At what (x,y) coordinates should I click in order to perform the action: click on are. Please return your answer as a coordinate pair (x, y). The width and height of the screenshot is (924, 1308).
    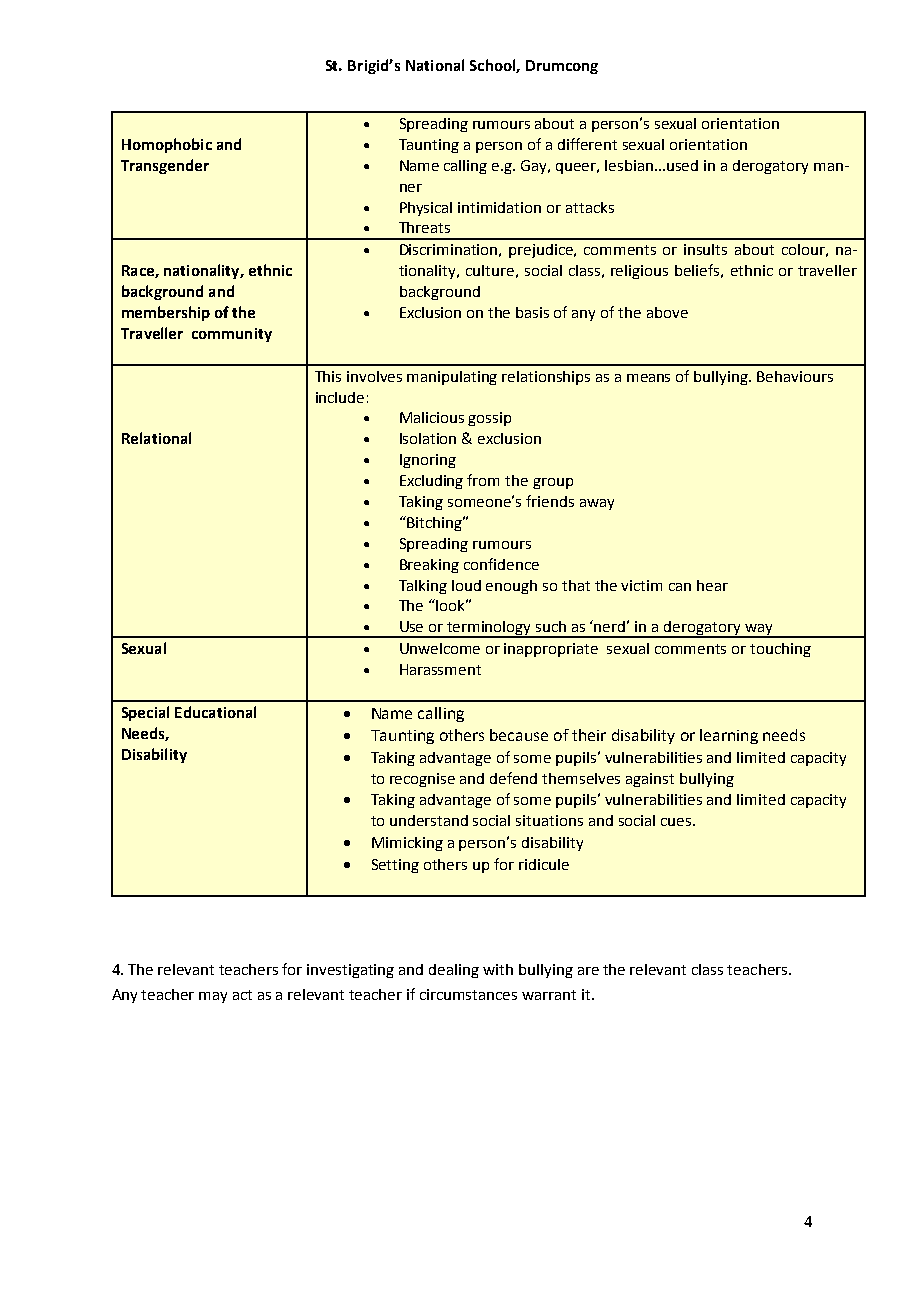
    Looking at the image, I should click on (588, 971).
